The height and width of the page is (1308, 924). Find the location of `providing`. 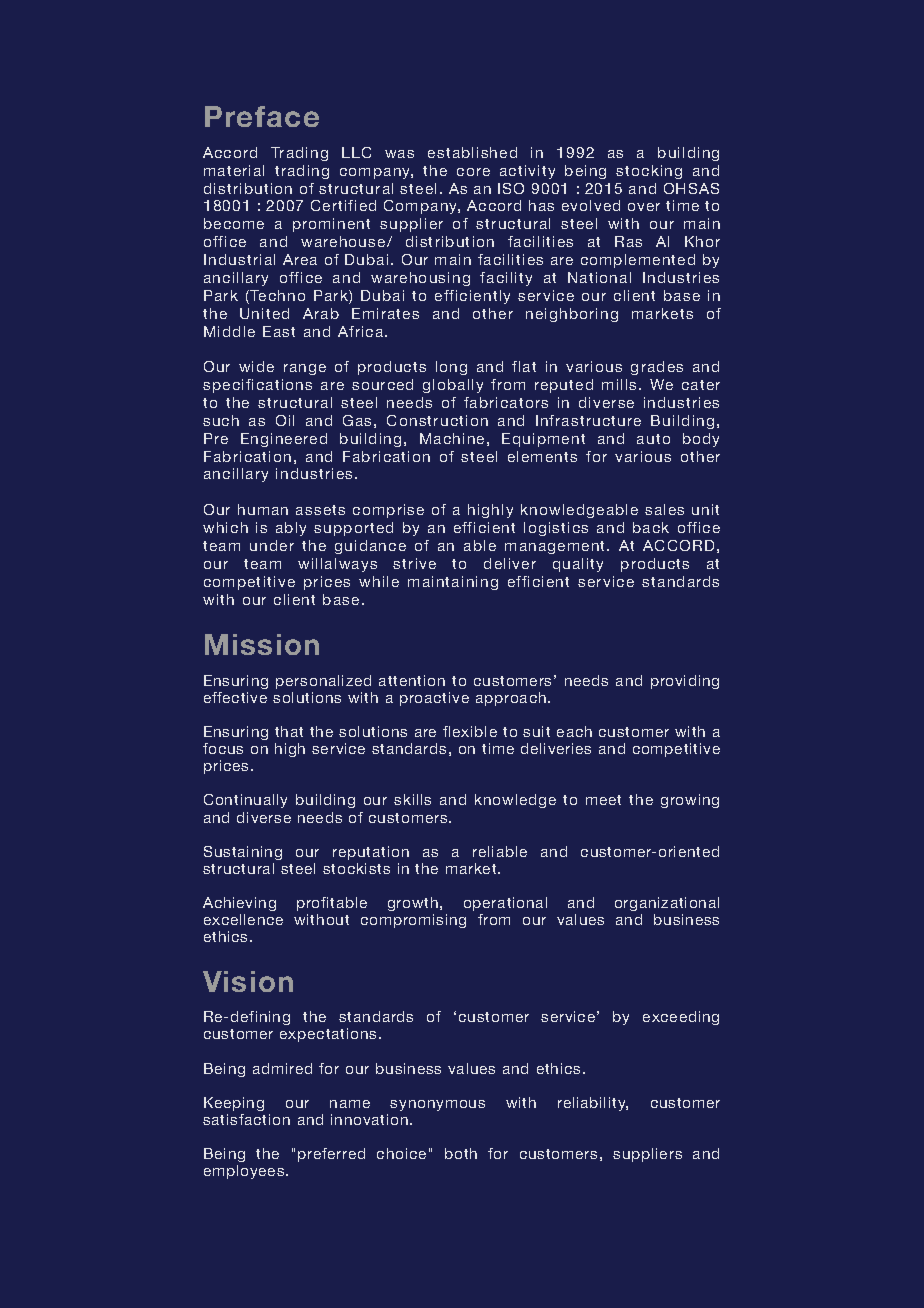

providing is located at coordinates (685, 682).
